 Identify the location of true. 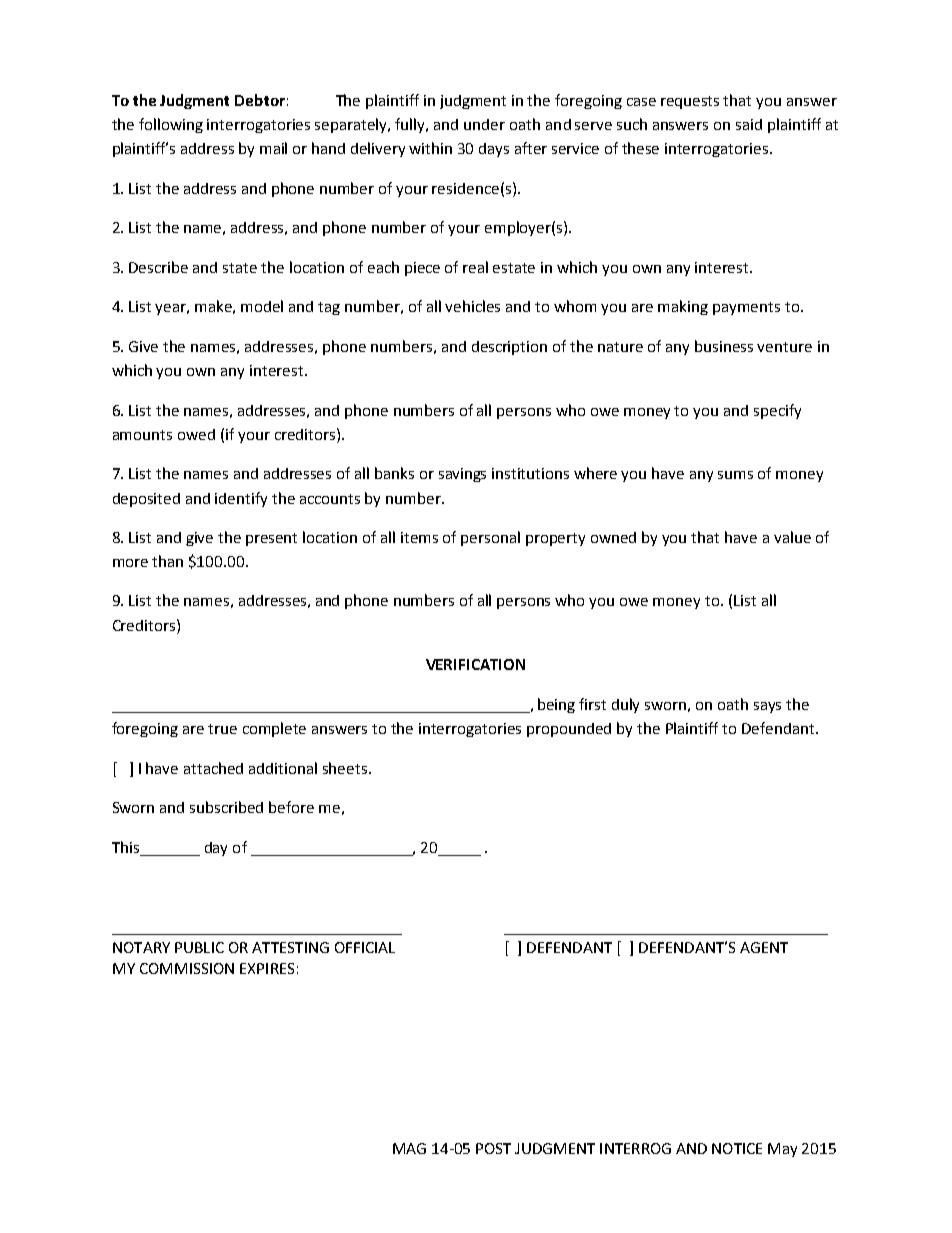
(222, 729).
